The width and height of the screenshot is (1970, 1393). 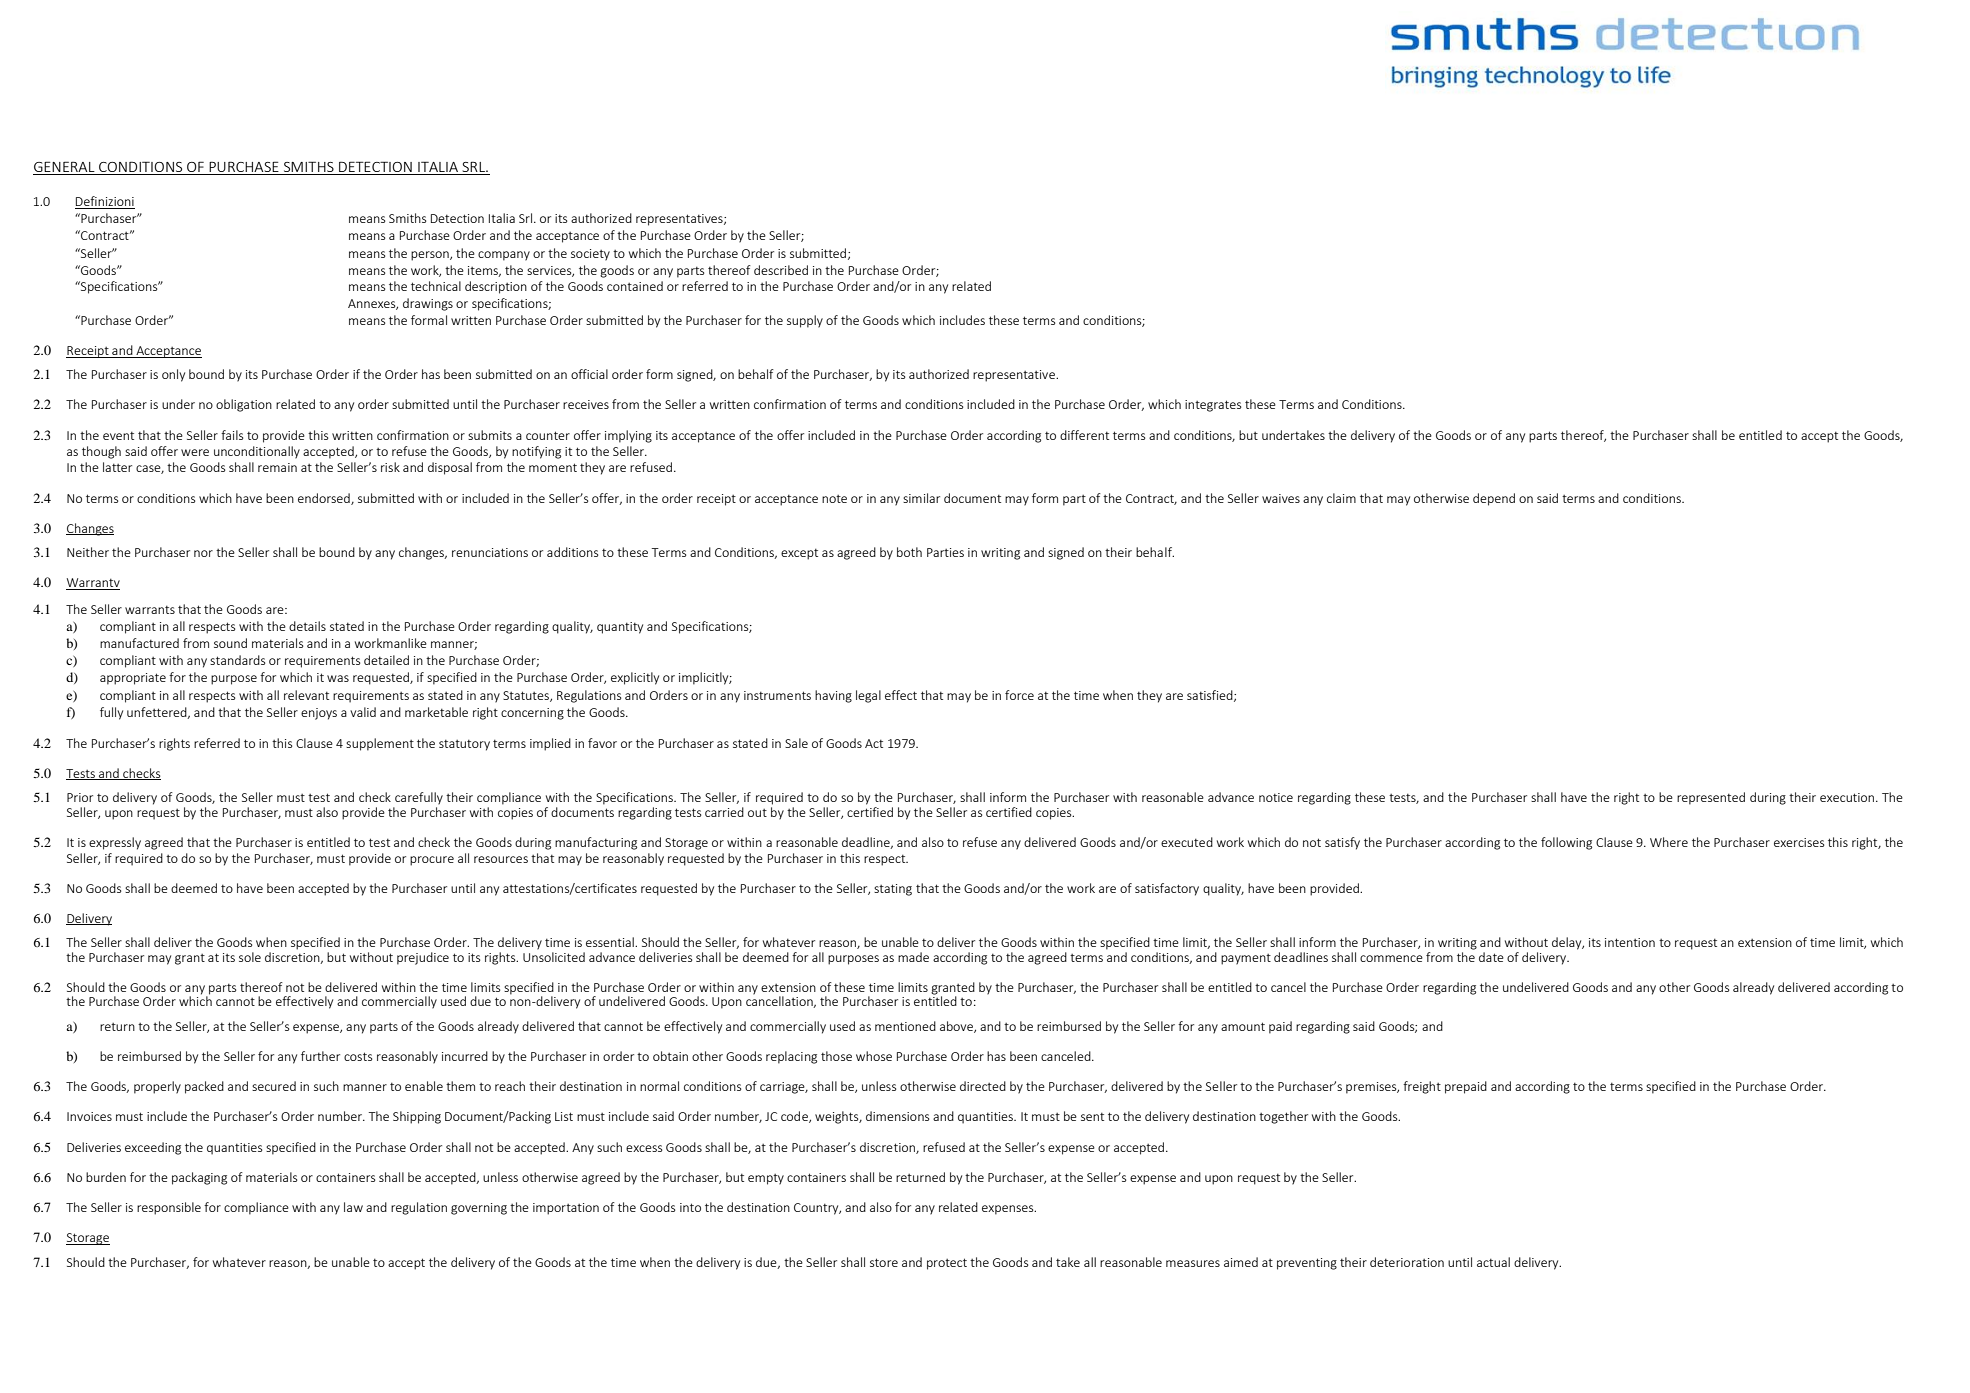 What do you see at coordinates (431, 256) in the screenshot?
I see `person` at bounding box center [431, 256].
